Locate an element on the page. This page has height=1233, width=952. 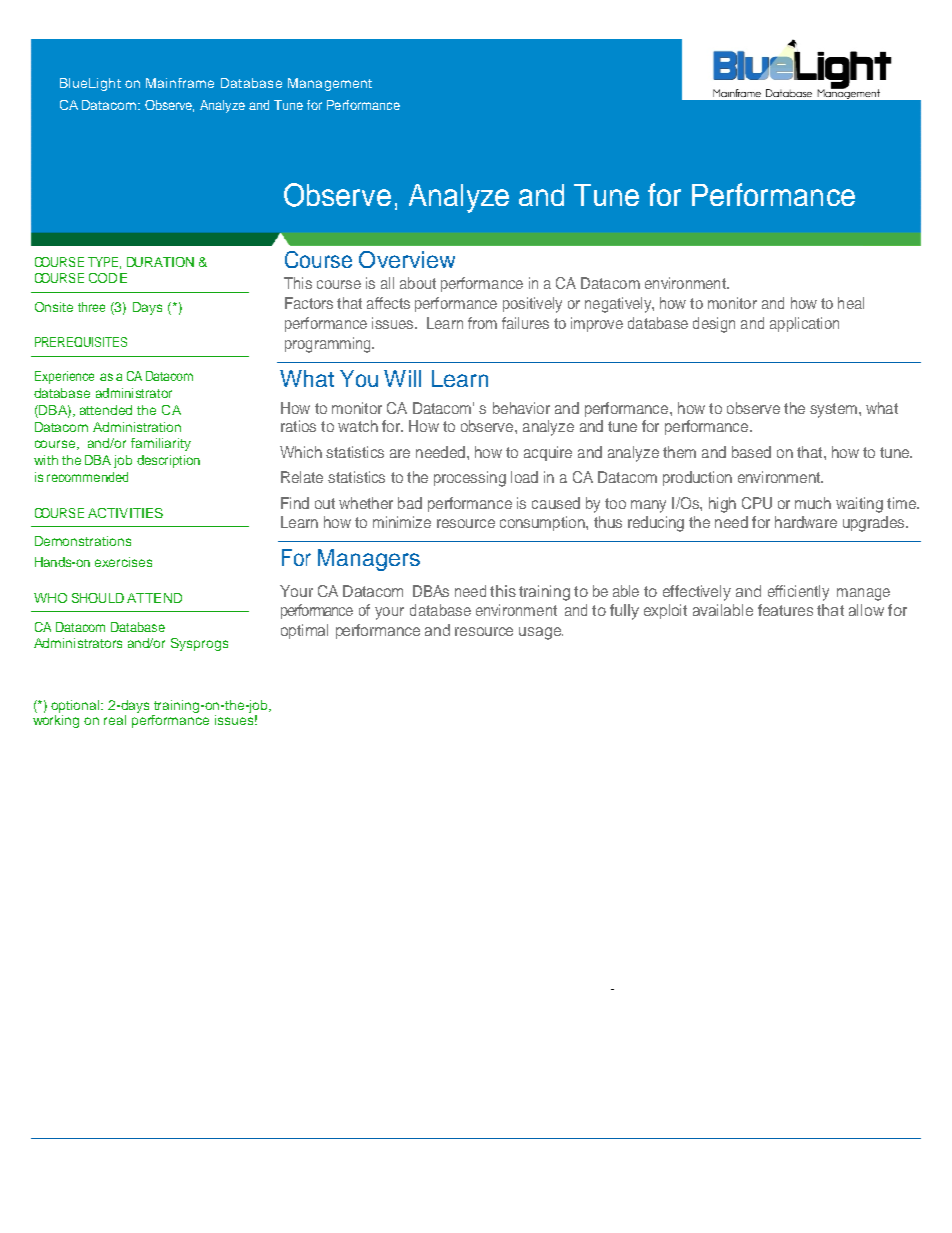
real is located at coordinates (115, 720).
